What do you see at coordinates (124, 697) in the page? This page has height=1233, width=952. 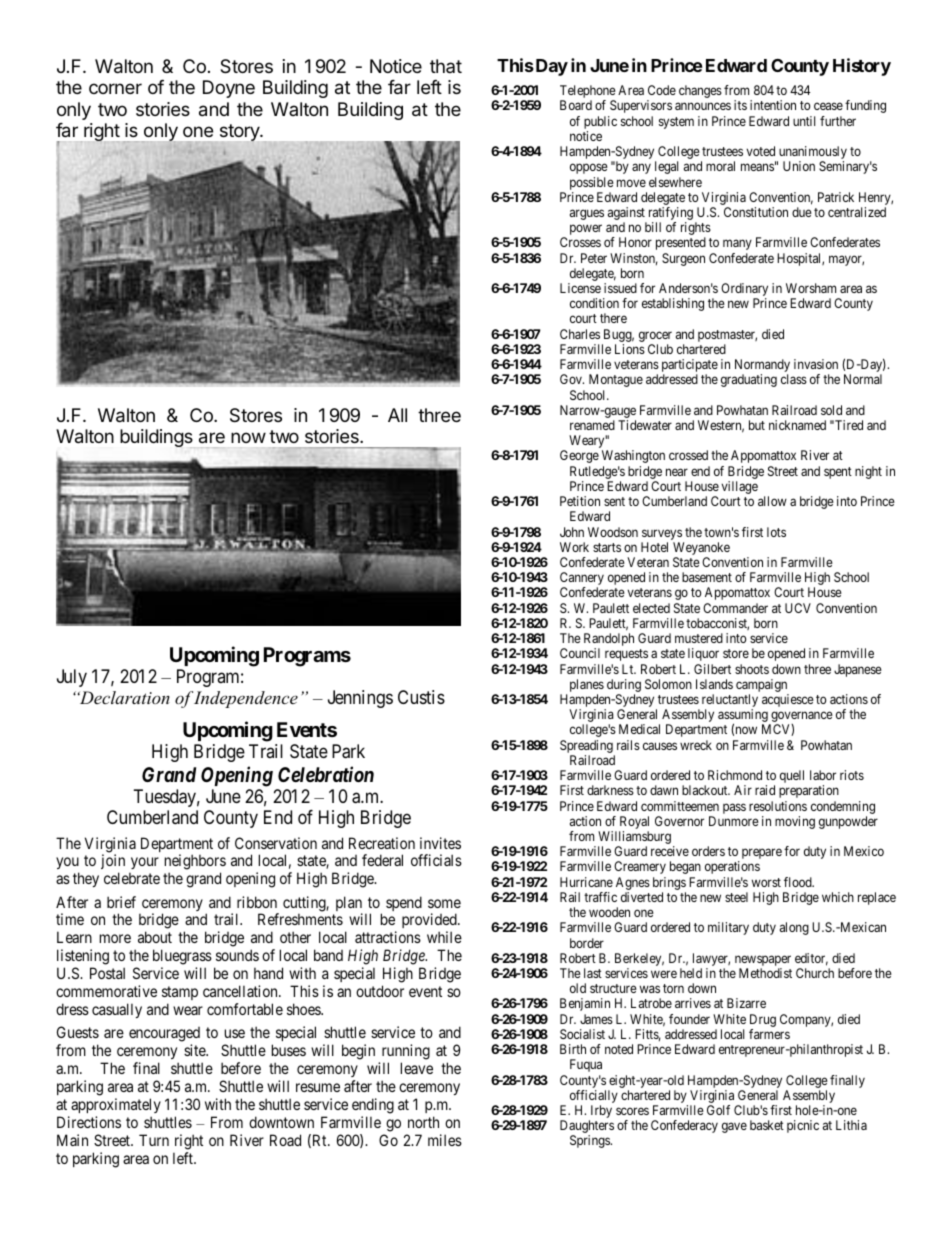 I see `Declaration` at bounding box center [124, 697].
